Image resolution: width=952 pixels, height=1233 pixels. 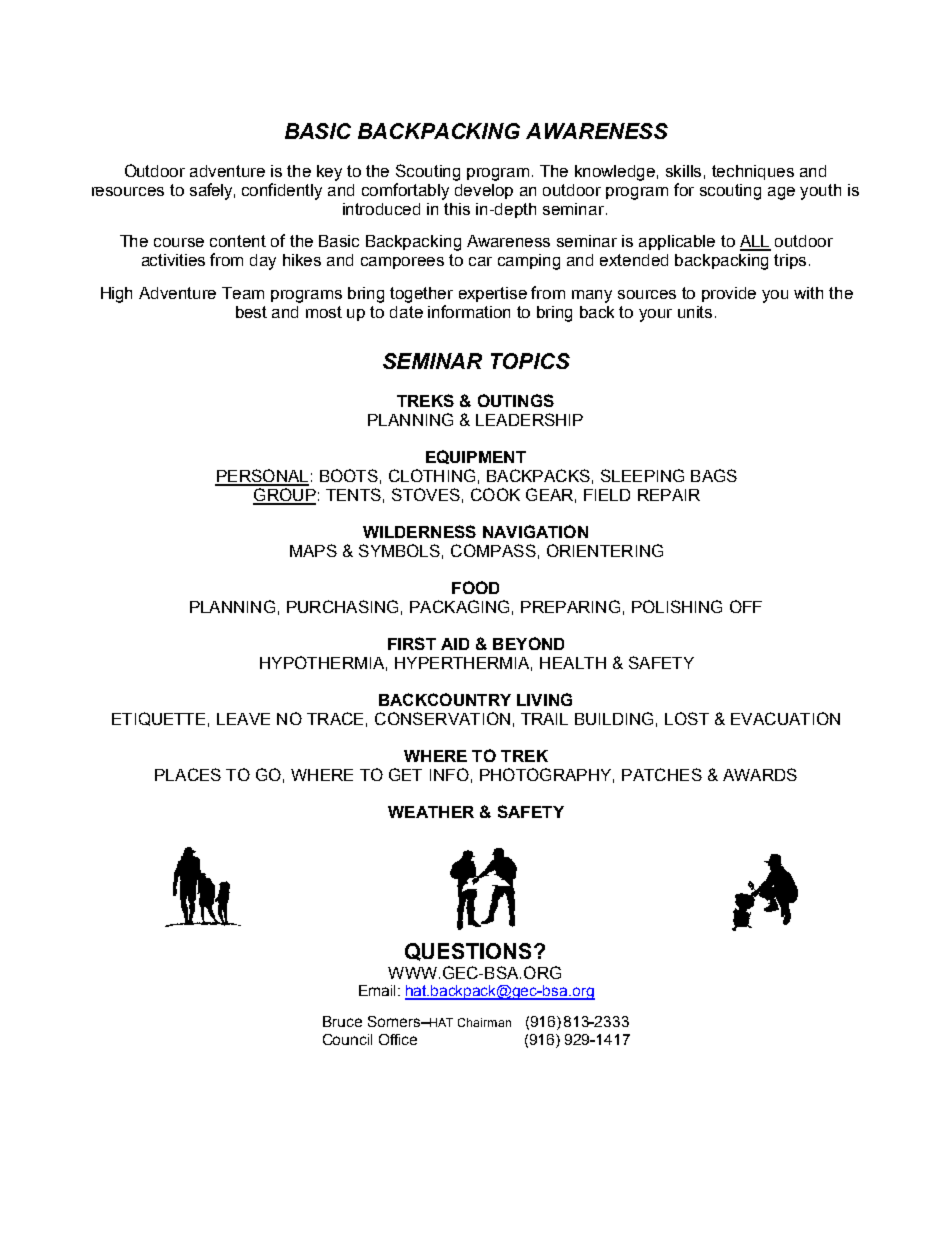 What do you see at coordinates (677, 606) in the document?
I see `POLISHING` at bounding box center [677, 606].
